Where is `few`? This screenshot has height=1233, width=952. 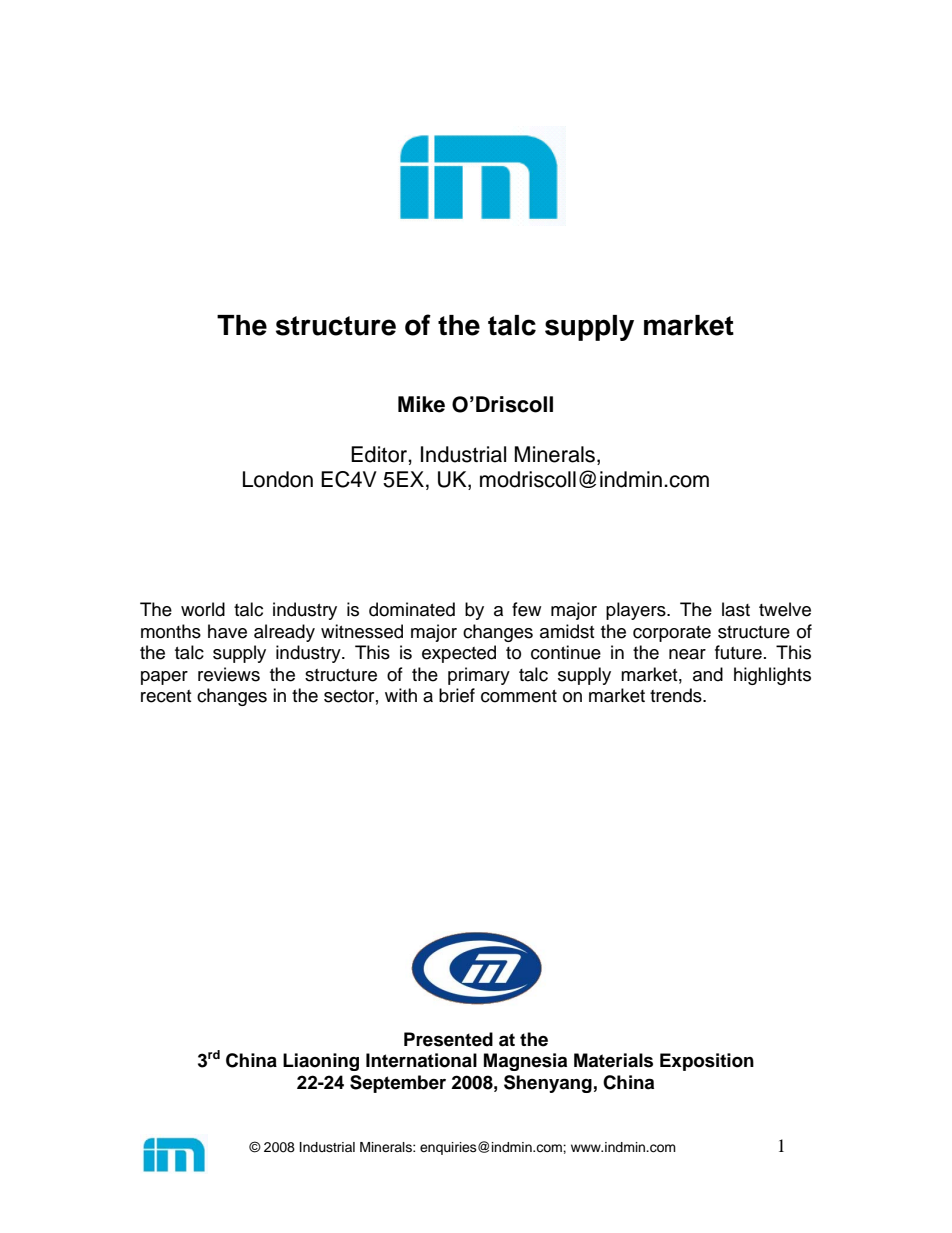
few is located at coordinates (526, 609).
